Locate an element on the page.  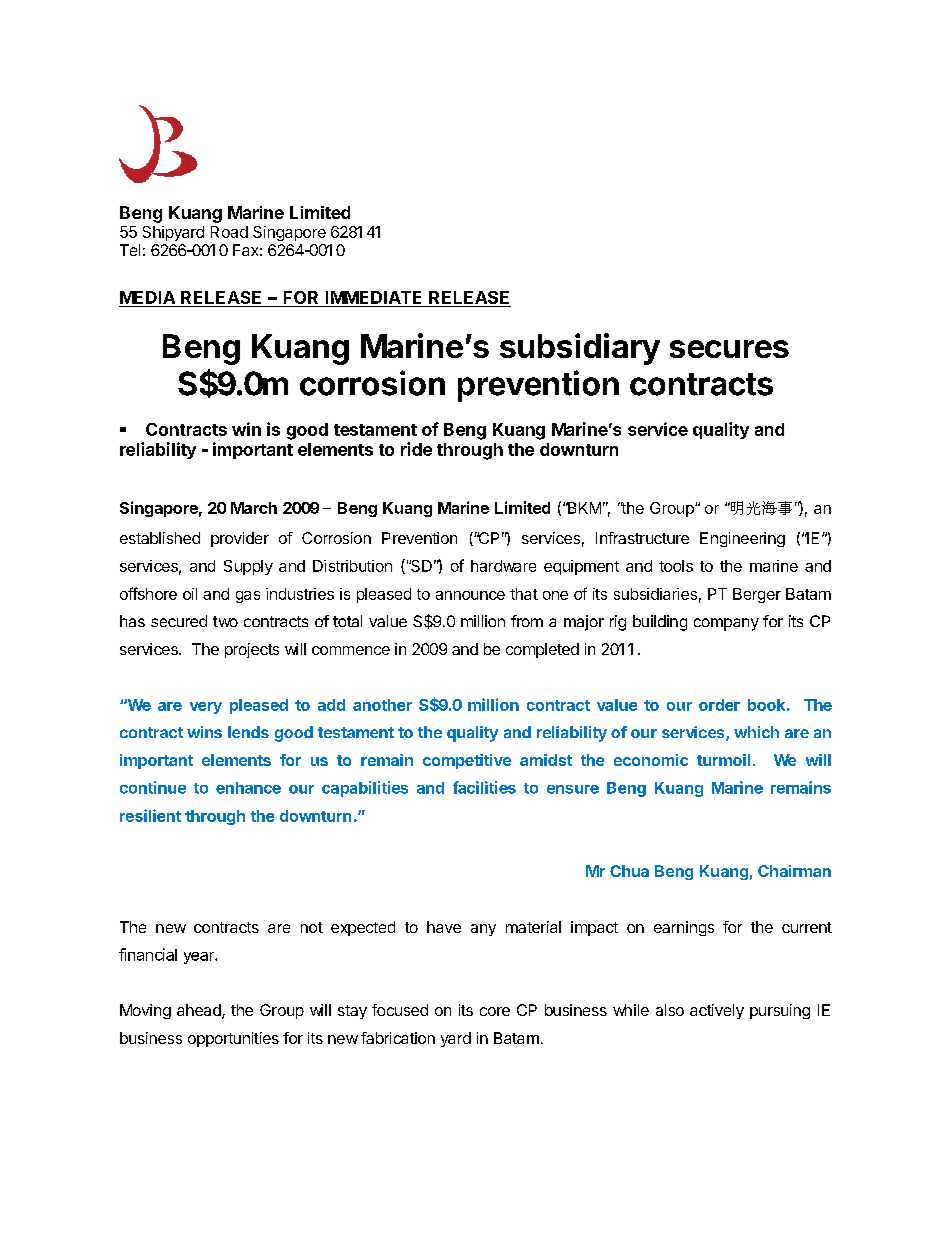
Road is located at coordinates (229, 232).
